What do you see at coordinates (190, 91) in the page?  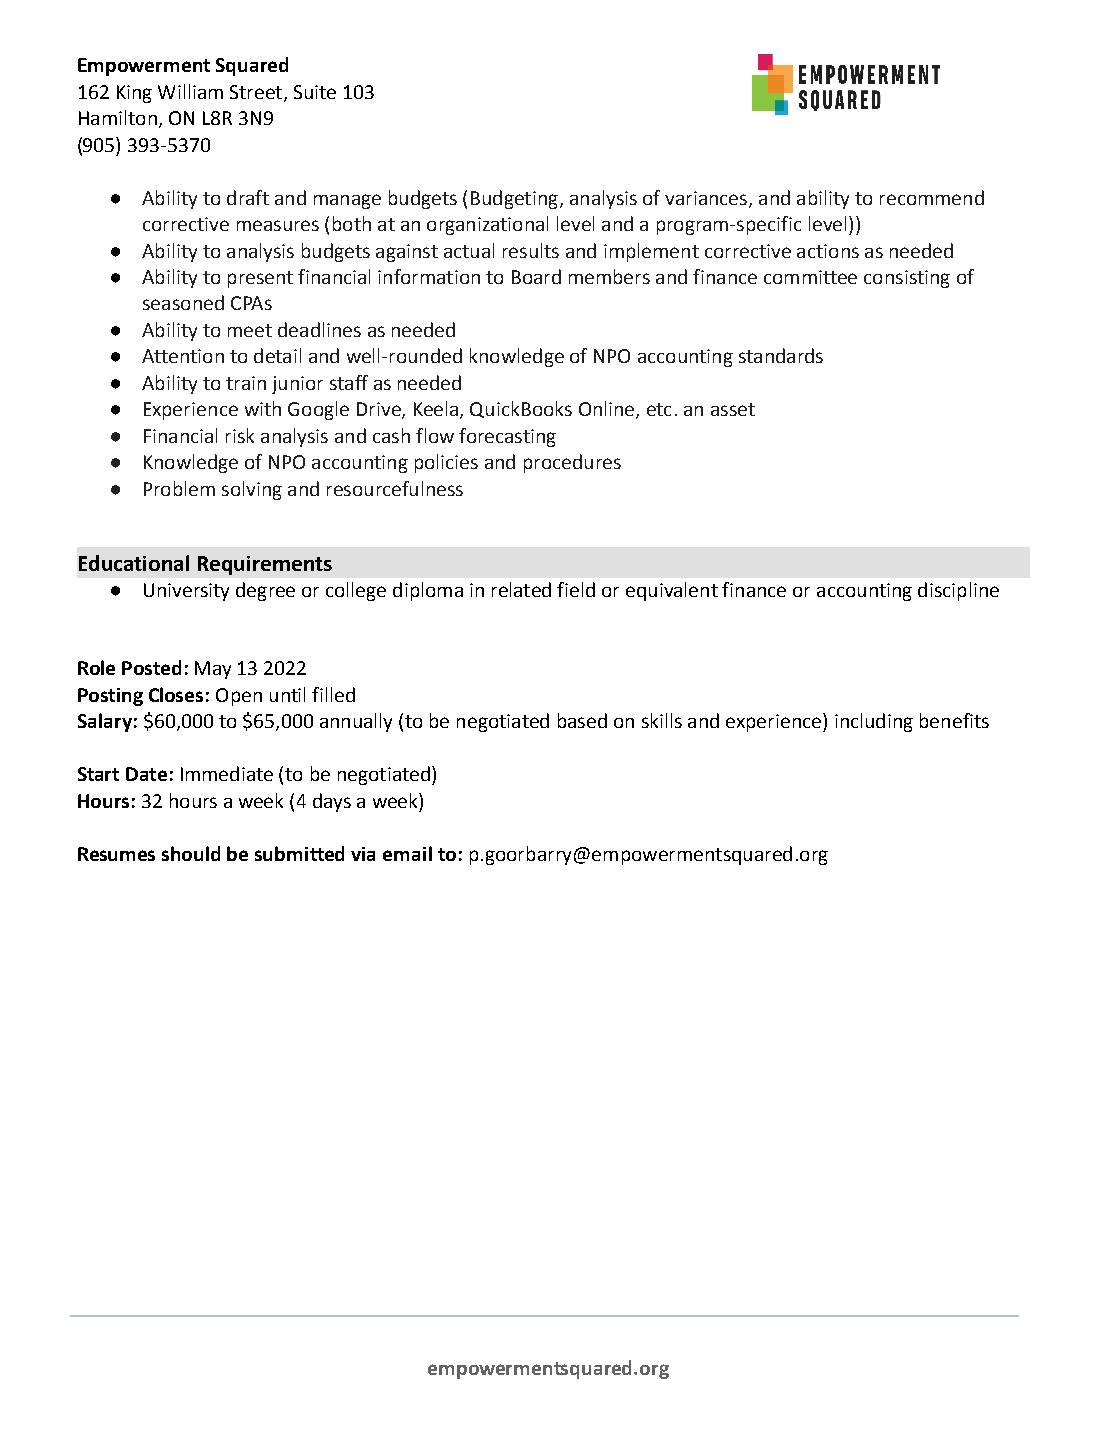 I see `William` at bounding box center [190, 91].
